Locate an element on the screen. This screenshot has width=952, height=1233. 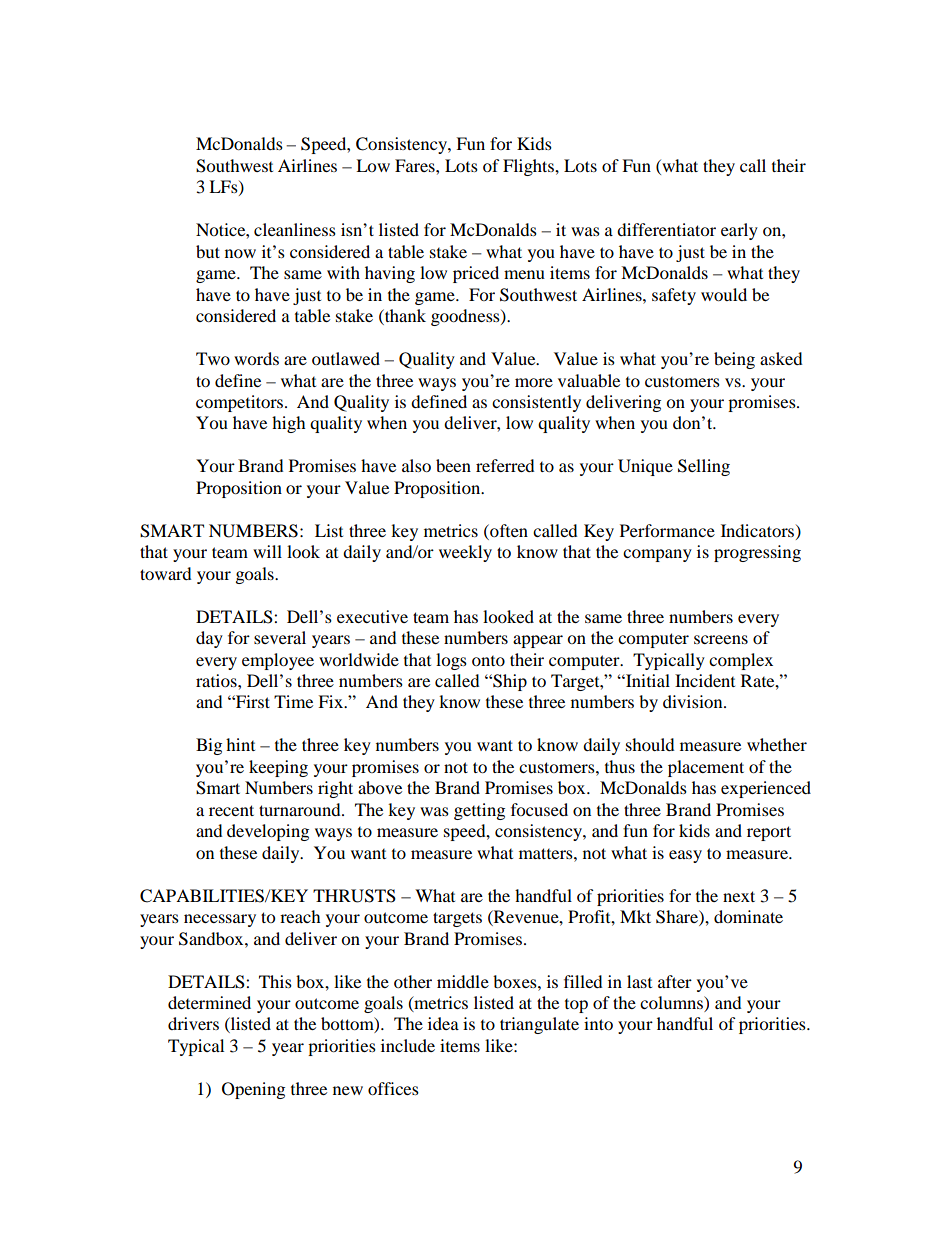
idea is located at coordinates (443, 1023).
